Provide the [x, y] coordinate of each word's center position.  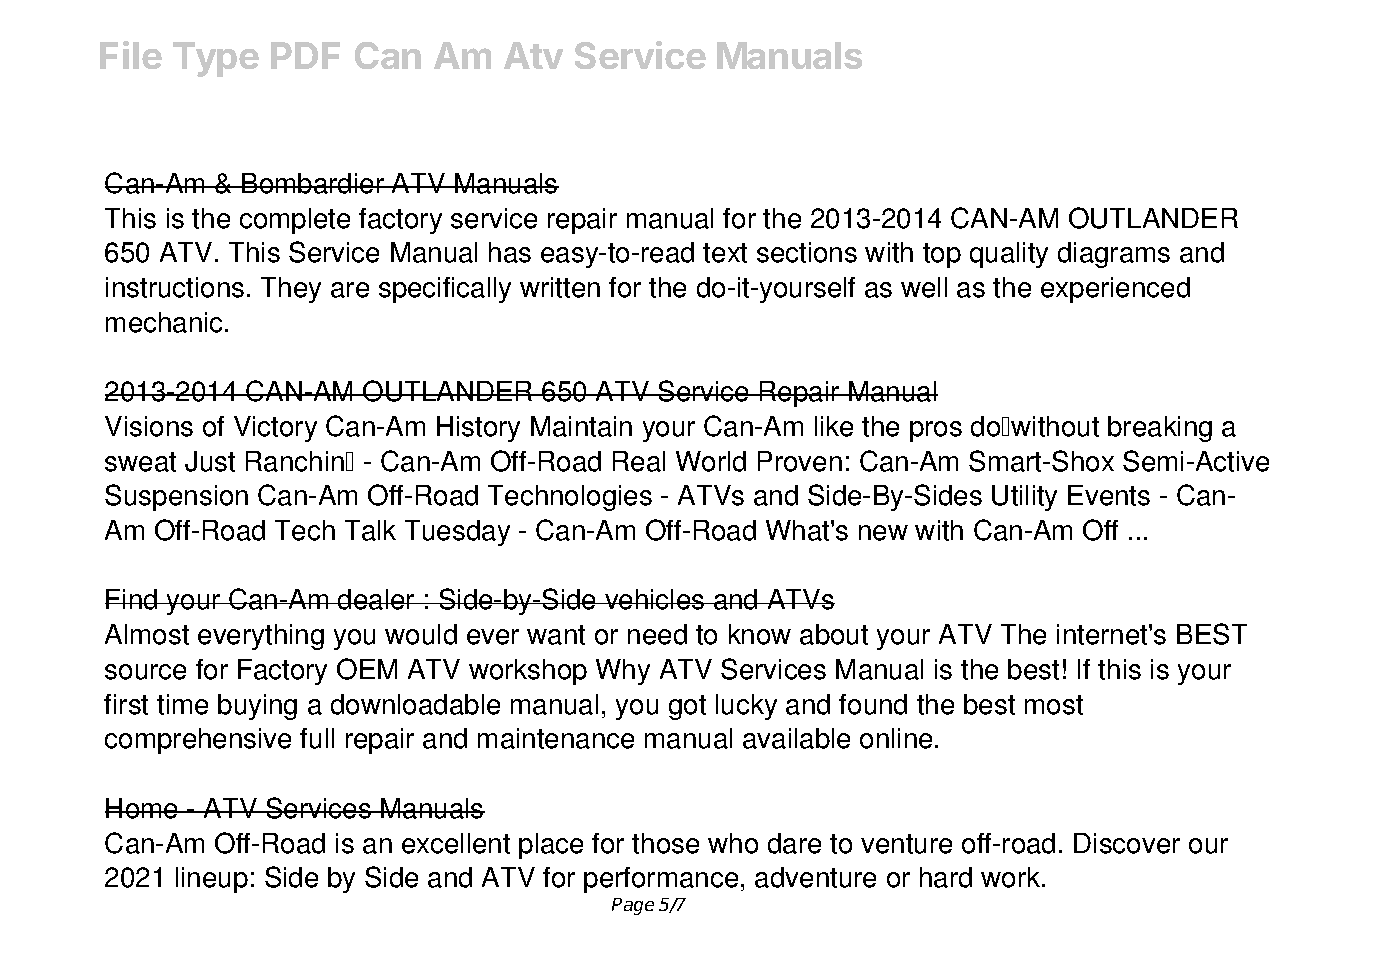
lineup [212, 880]
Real [639, 461]
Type [216, 59]
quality [1009, 255]
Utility [1024, 498]
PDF [305, 55]
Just [210, 461]
